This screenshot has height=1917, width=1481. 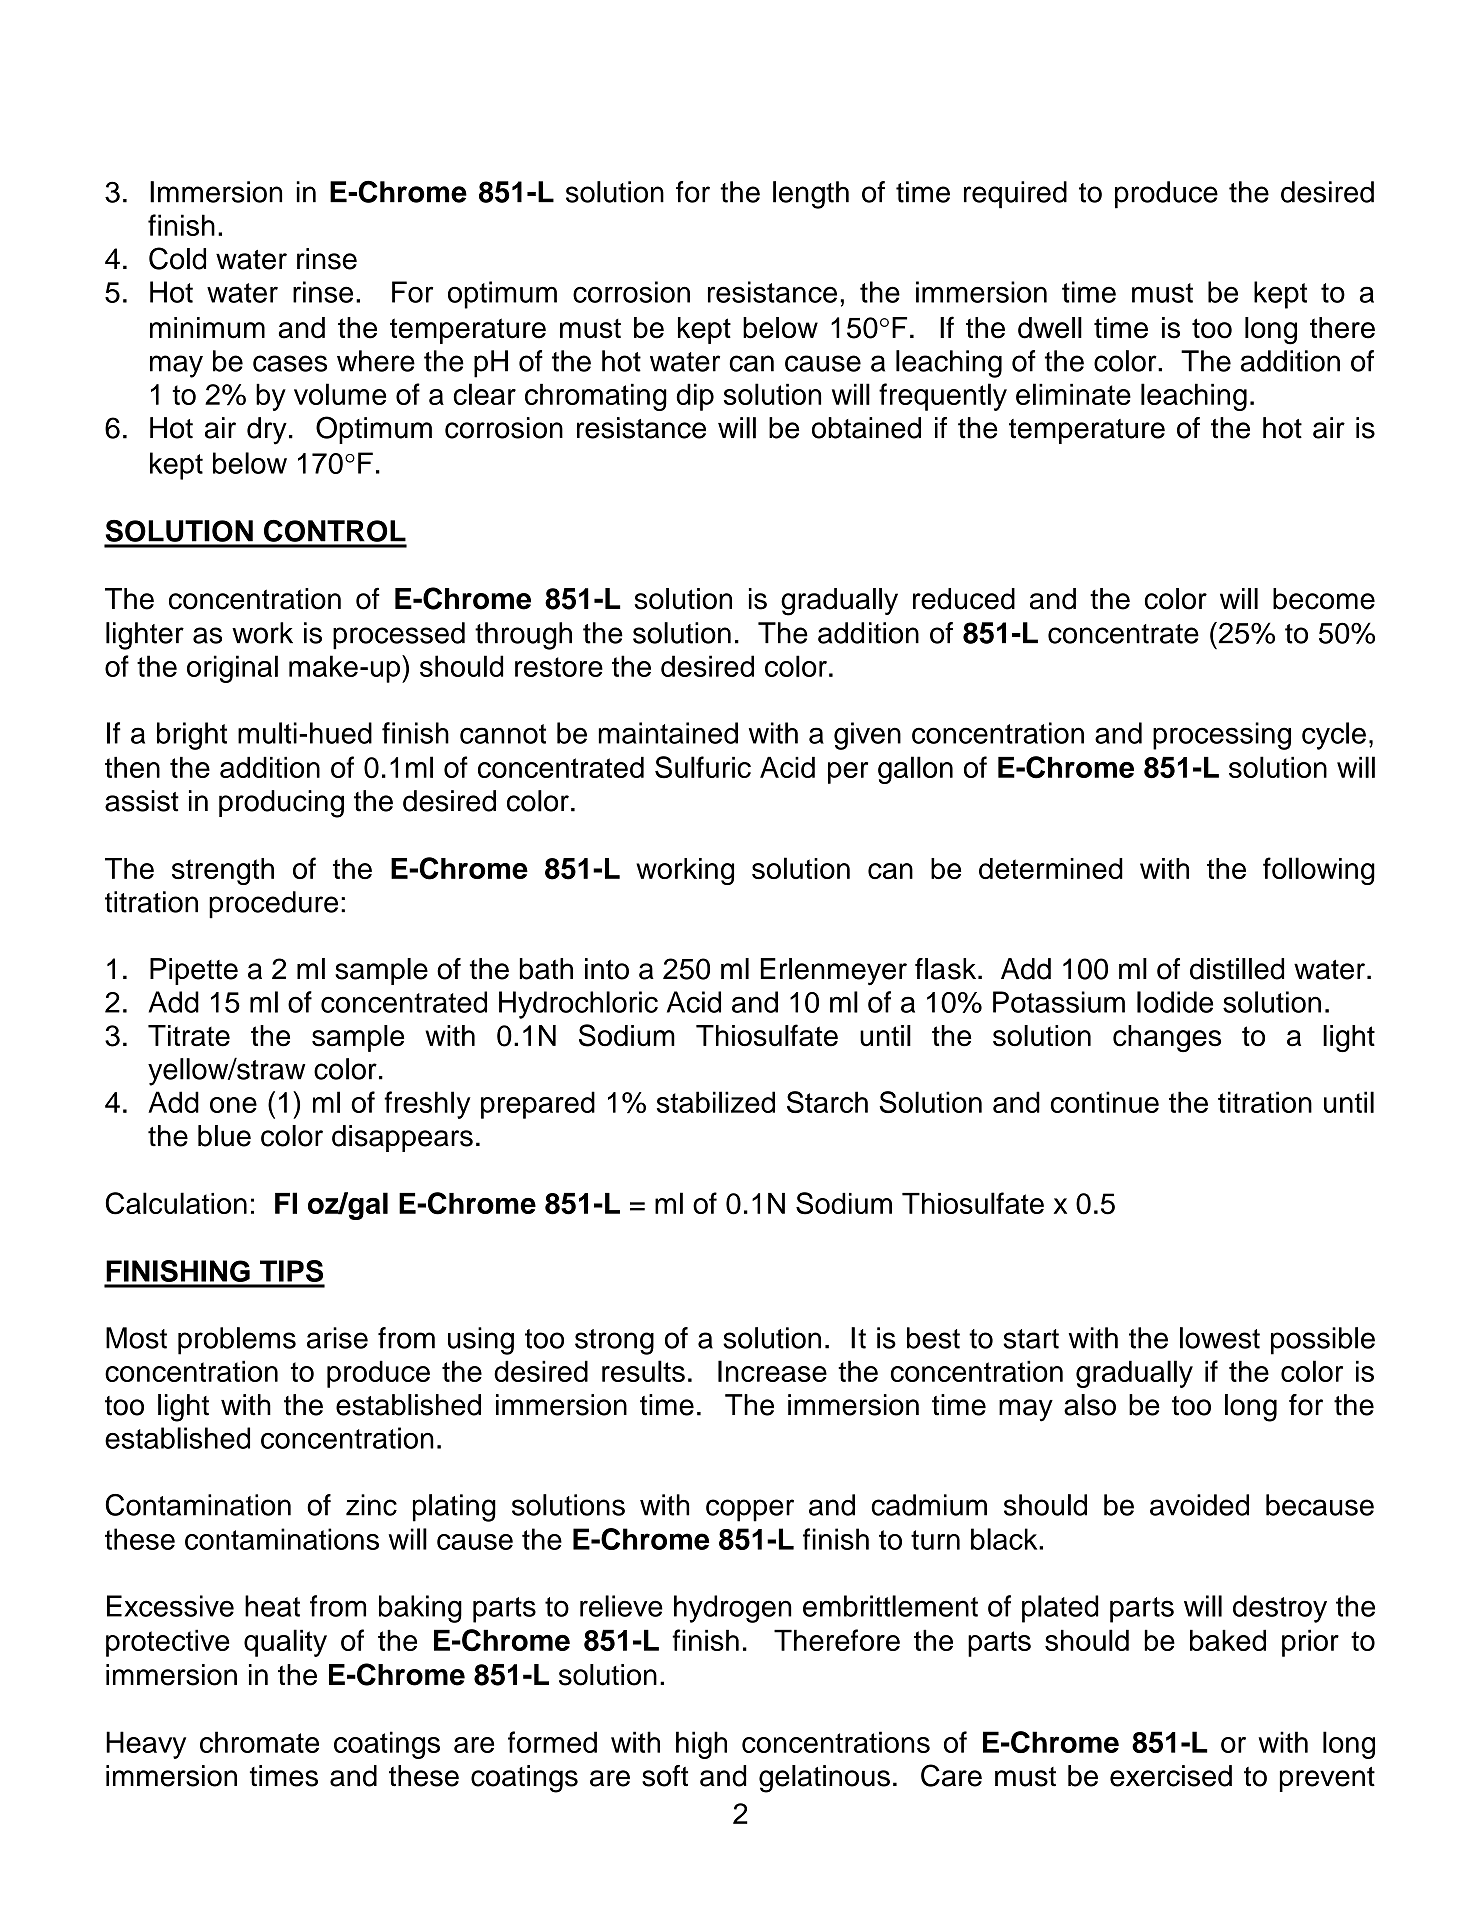 I want to click on length, so click(x=811, y=195).
